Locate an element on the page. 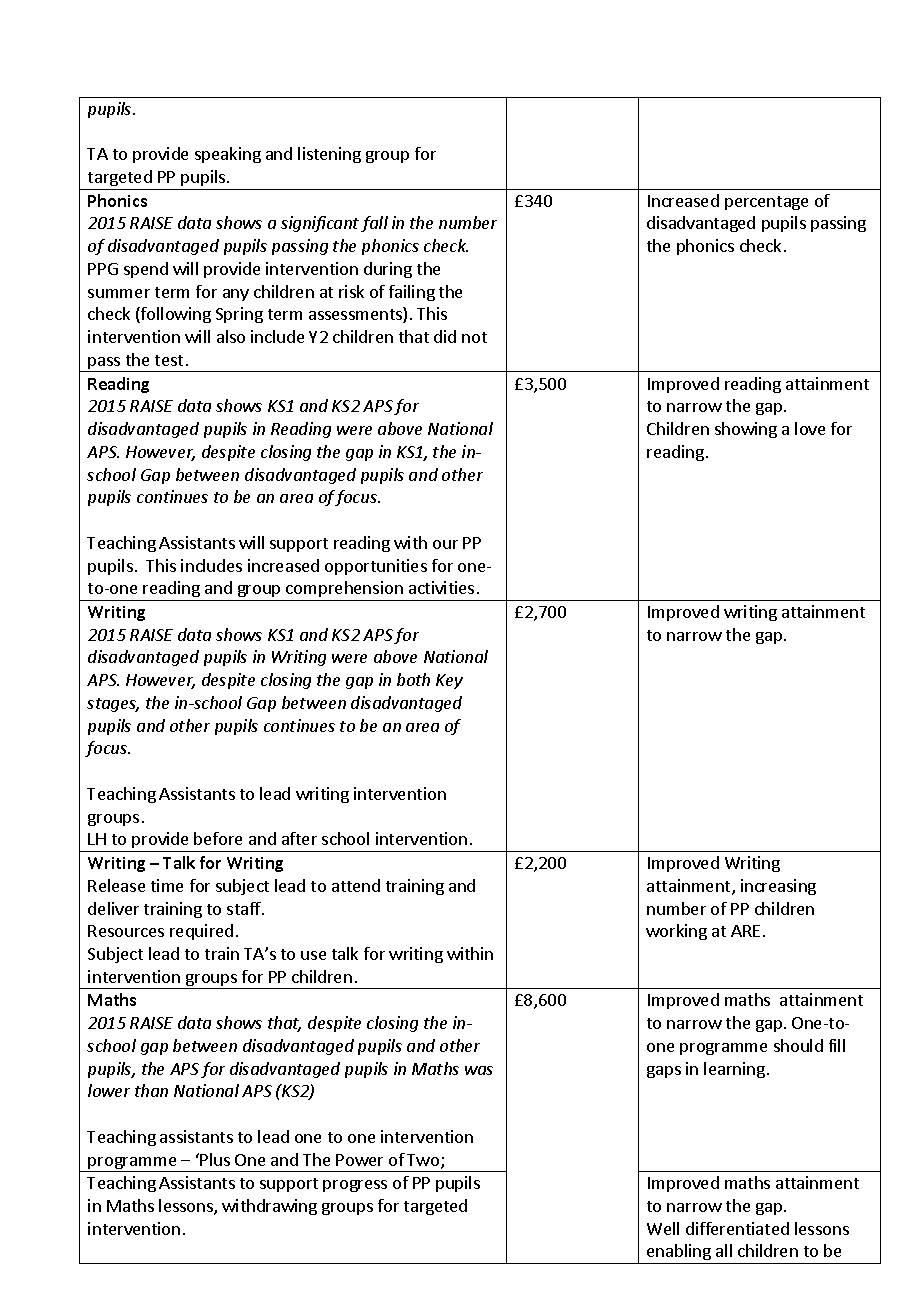 Image resolution: width=924 pixels, height=1308 pixels. fall is located at coordinates (374, 224).
